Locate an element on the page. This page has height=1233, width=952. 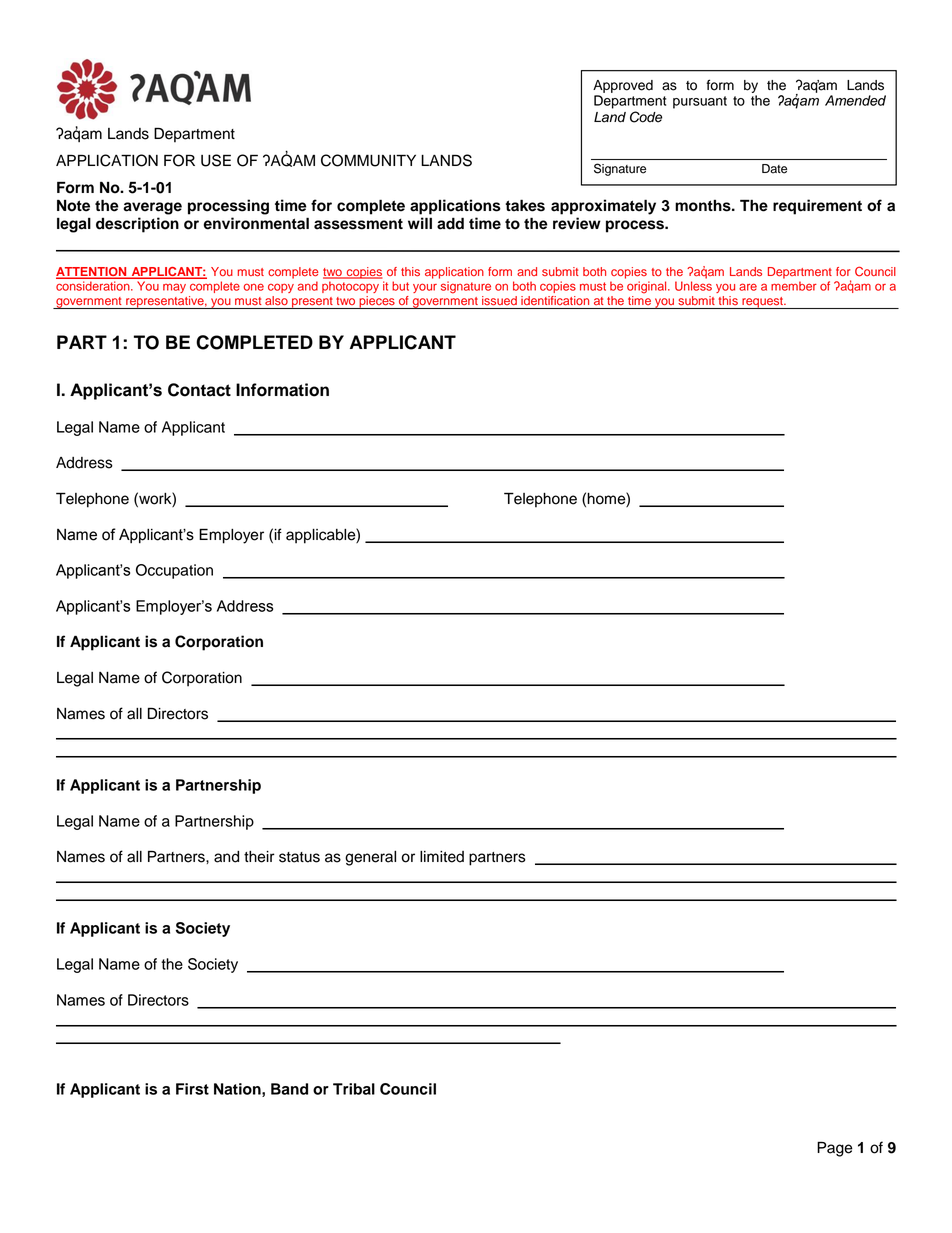
pursuant is located at coordinates (700, 102).
